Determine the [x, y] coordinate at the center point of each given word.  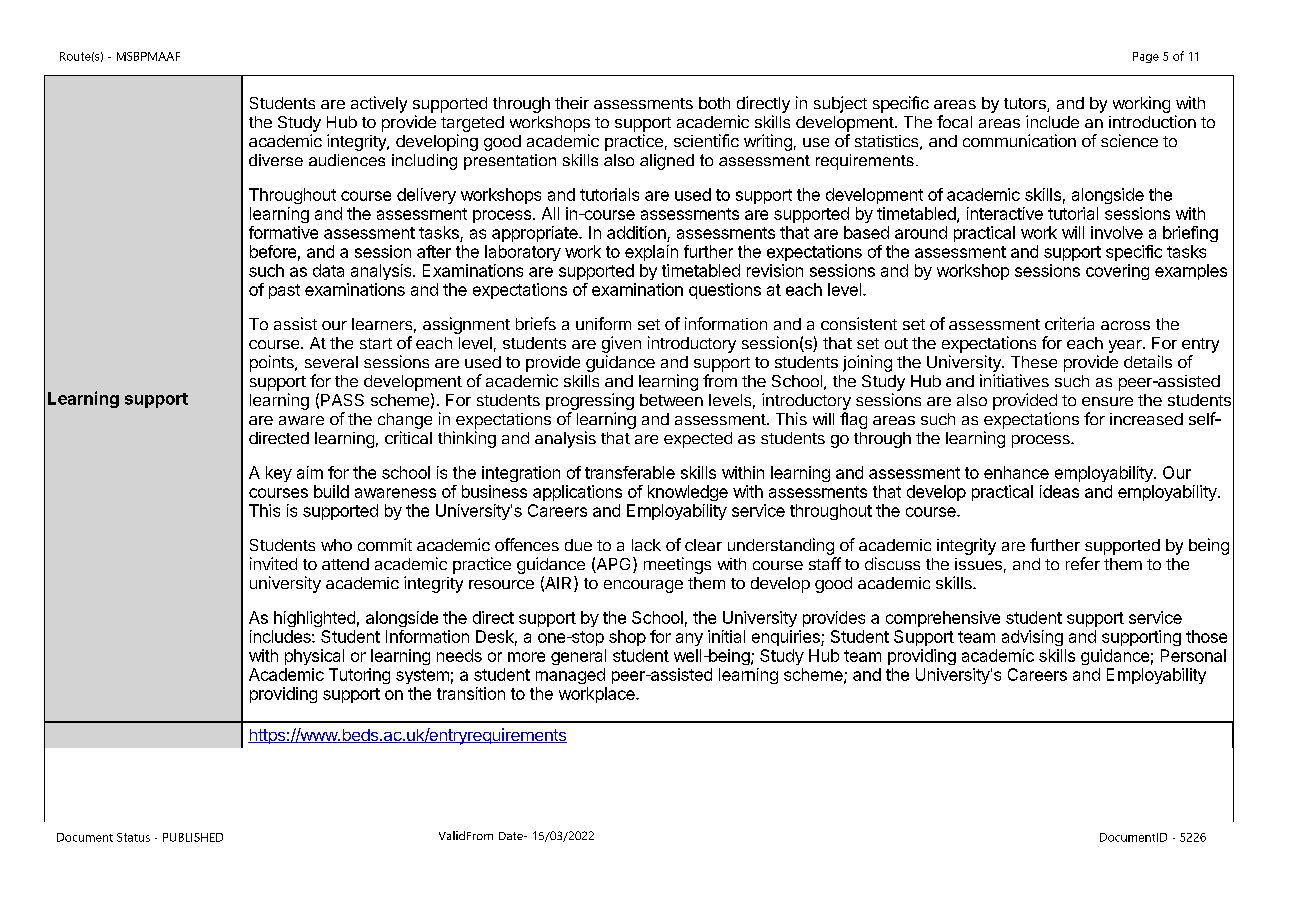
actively [379, 104]
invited [273, 563]
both [714, 103]
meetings [677, 565]
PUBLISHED [193, 837]
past [284, 291]
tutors [1026, 105]
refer [1083, 563]
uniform [603, 323]
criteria [1069, 323]
